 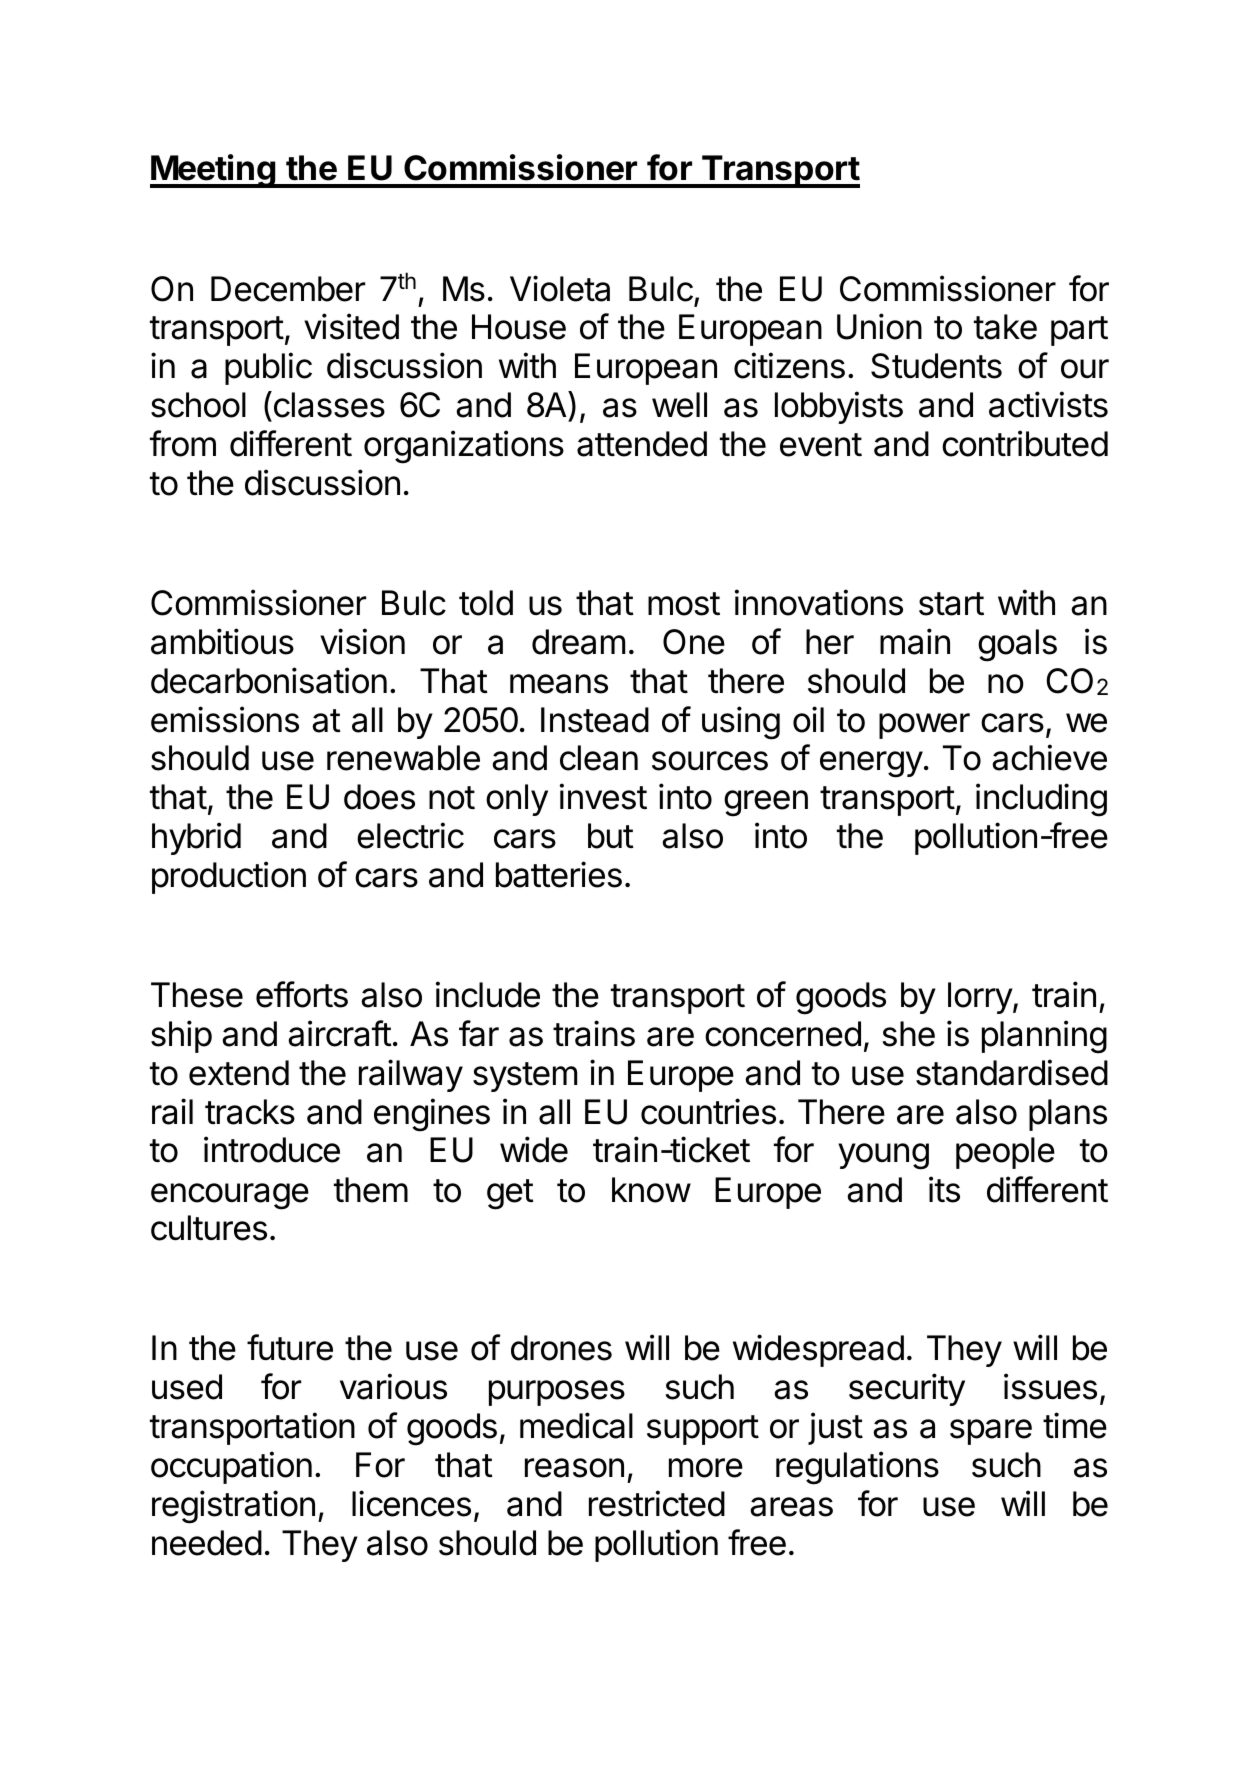 I want to click on Meeting, so click(x=214, y=171).
